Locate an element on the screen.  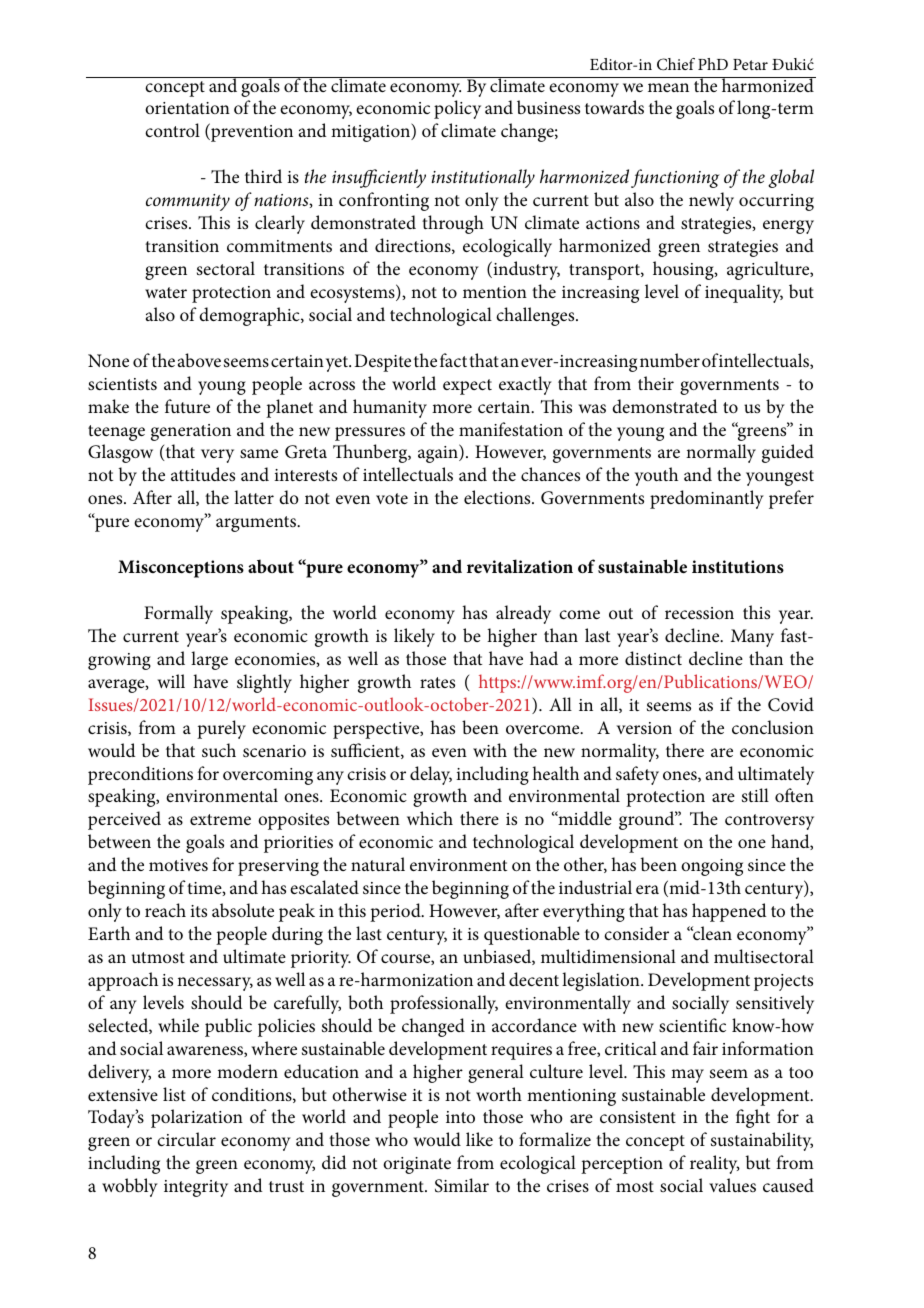
orientation is located at coordinates (187, 108).
